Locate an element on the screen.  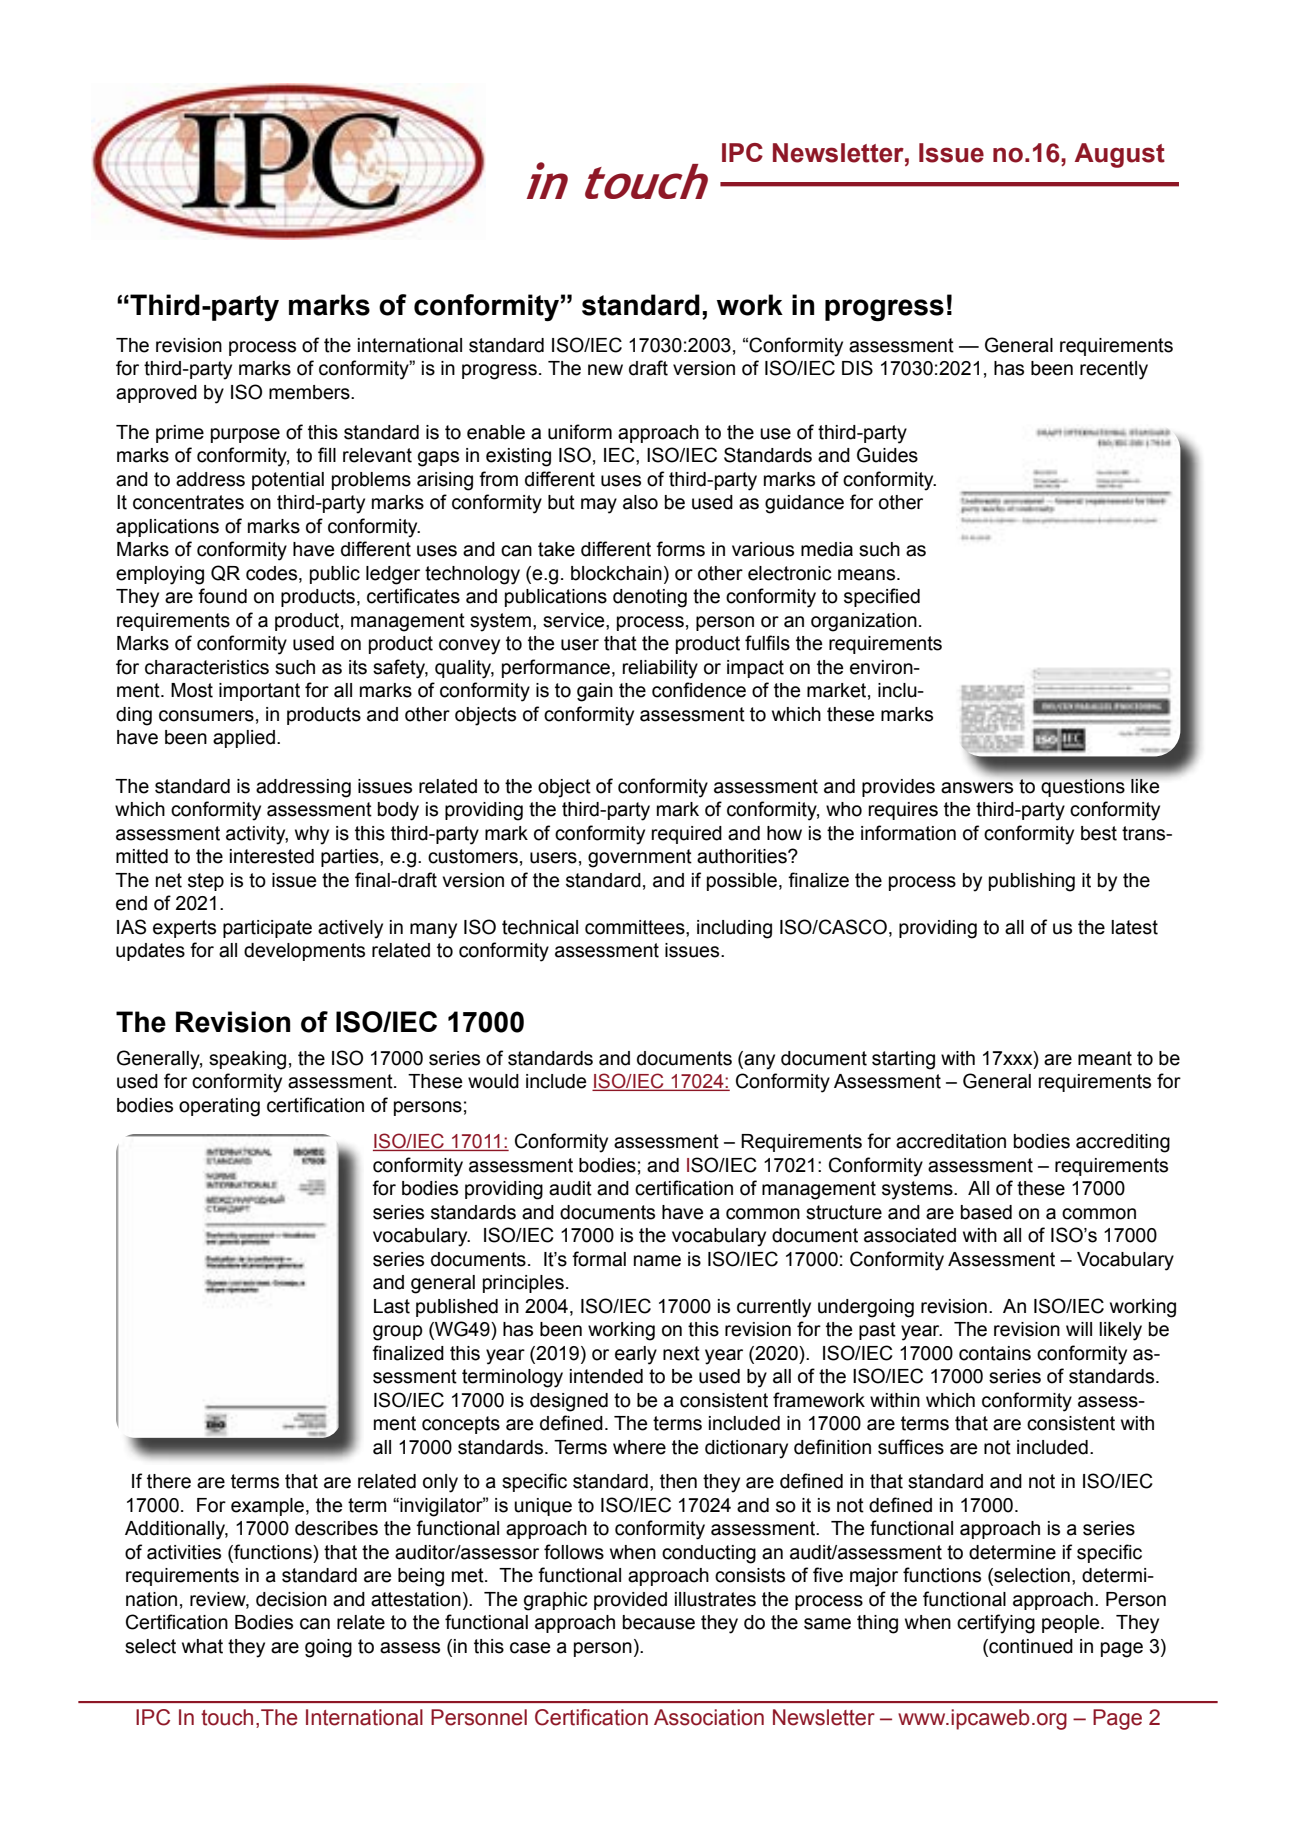
committees is located at coordinates (636, 927).
